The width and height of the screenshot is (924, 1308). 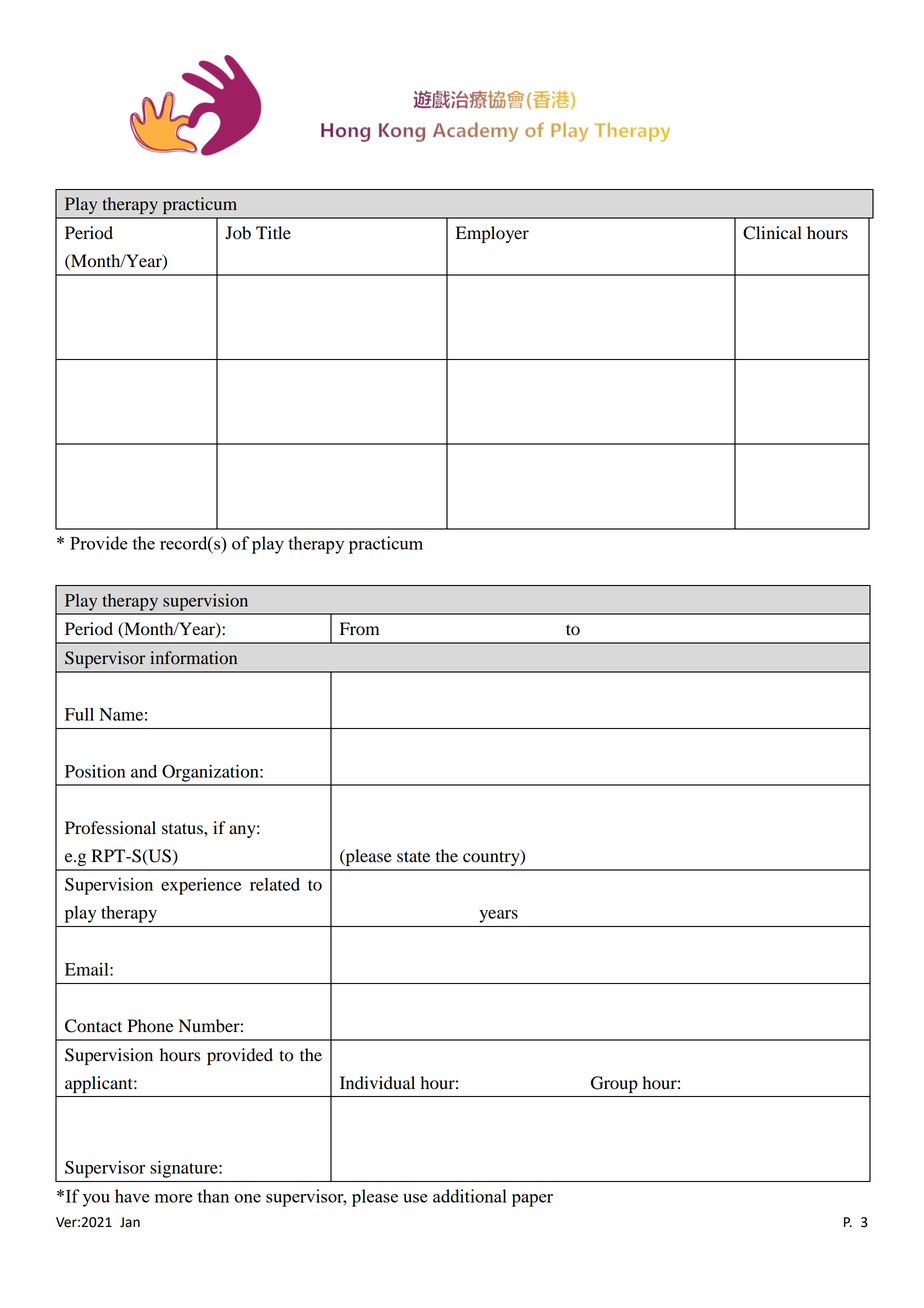 What do you see at coordinates (144, 771) in the screenshot?
I see `and` at bounding box center [144, 771].
